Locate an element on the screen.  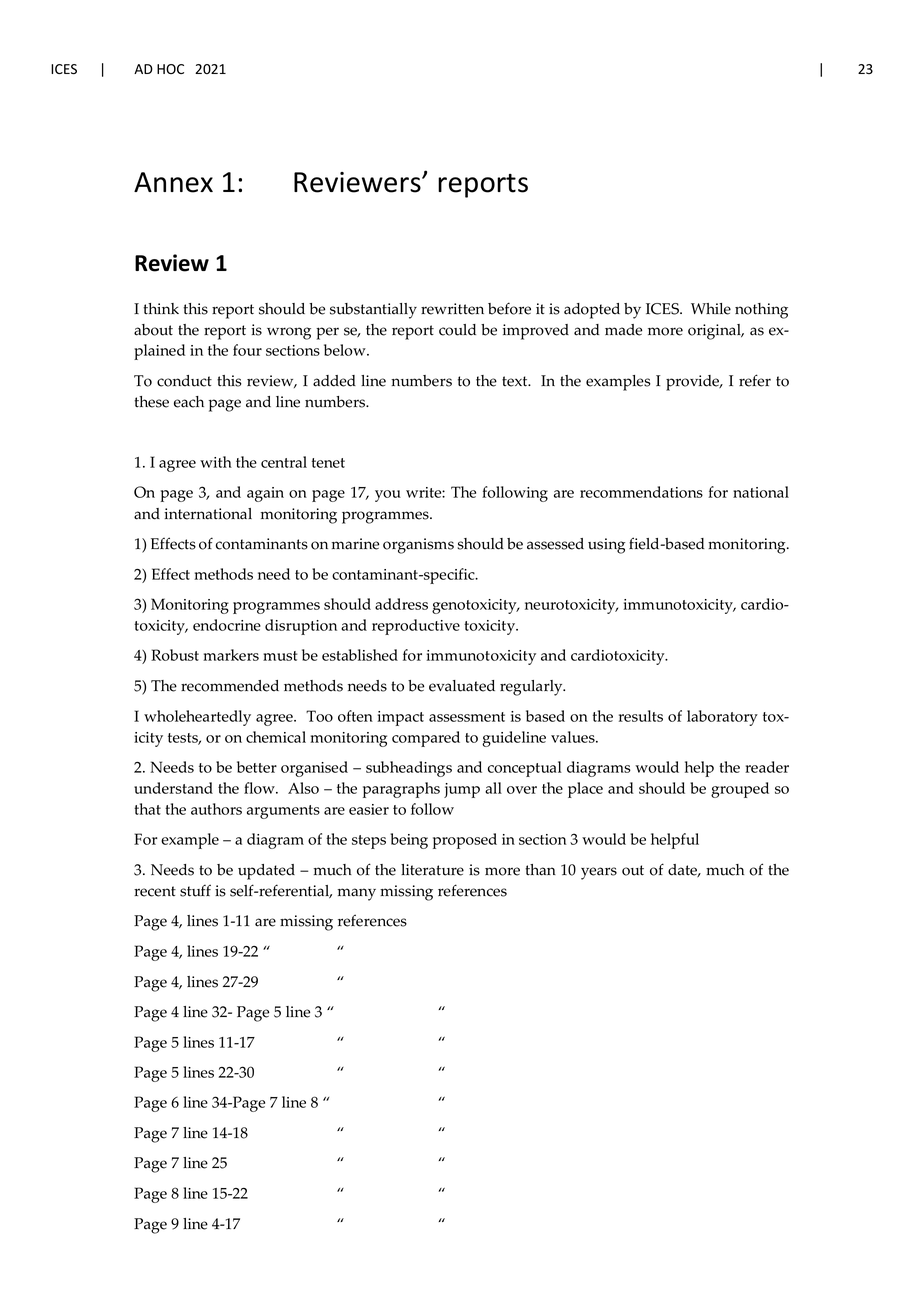
you is located at coordinates (388, 496).
